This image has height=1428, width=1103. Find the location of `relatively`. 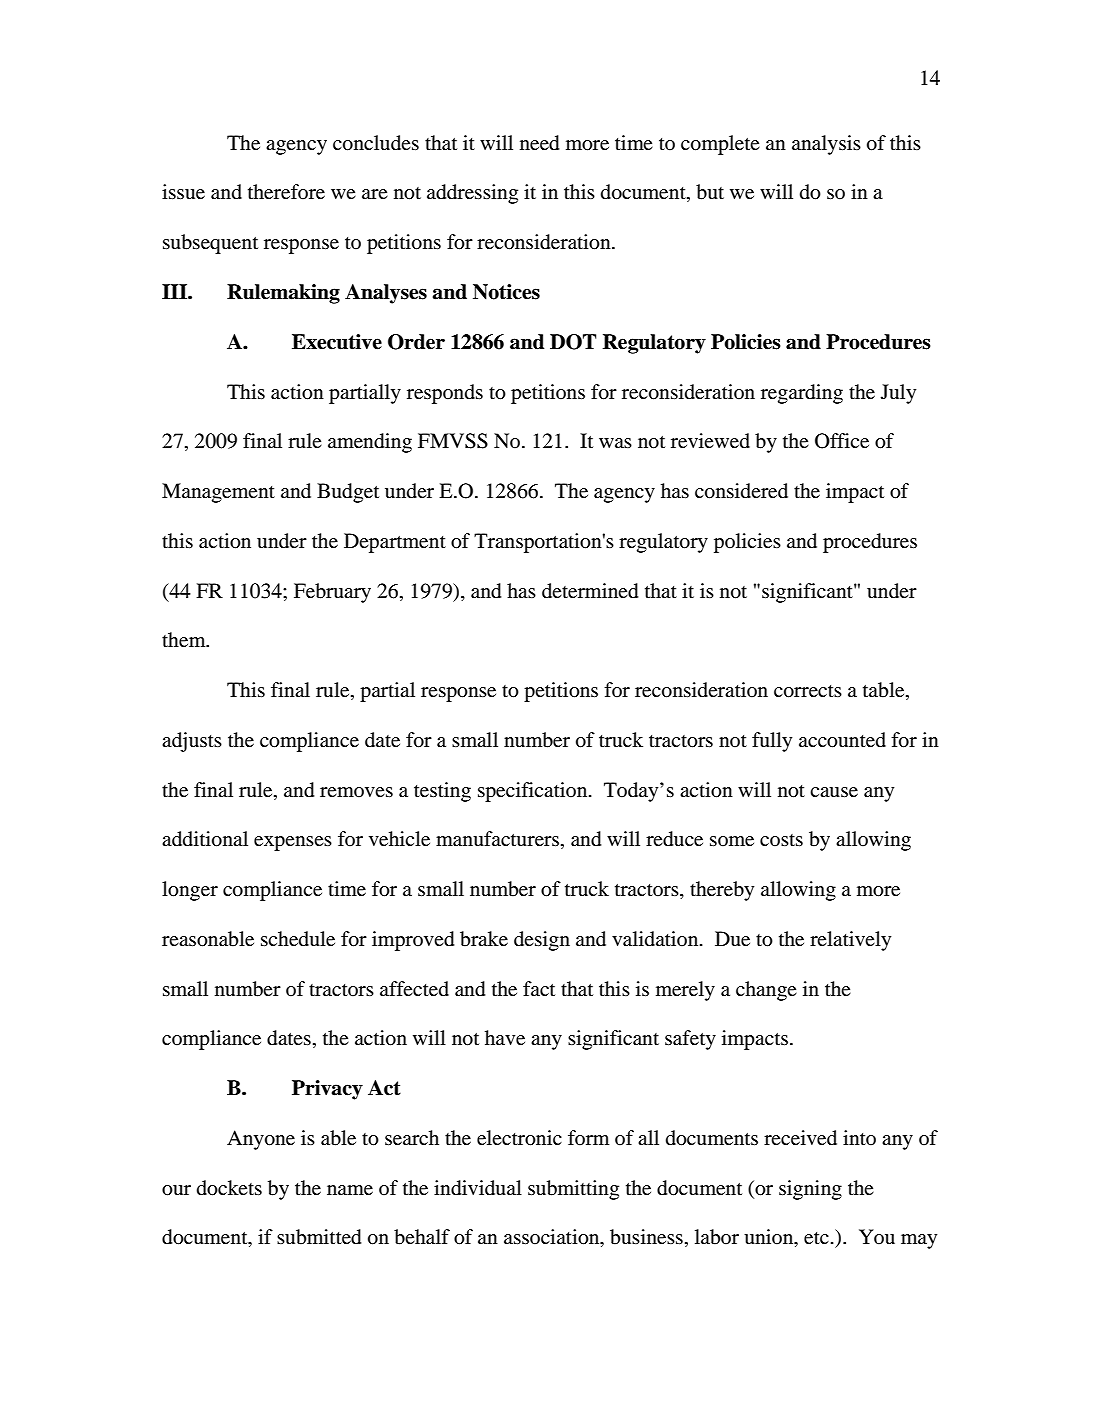

relatively is located at coordinates (850, 941).
